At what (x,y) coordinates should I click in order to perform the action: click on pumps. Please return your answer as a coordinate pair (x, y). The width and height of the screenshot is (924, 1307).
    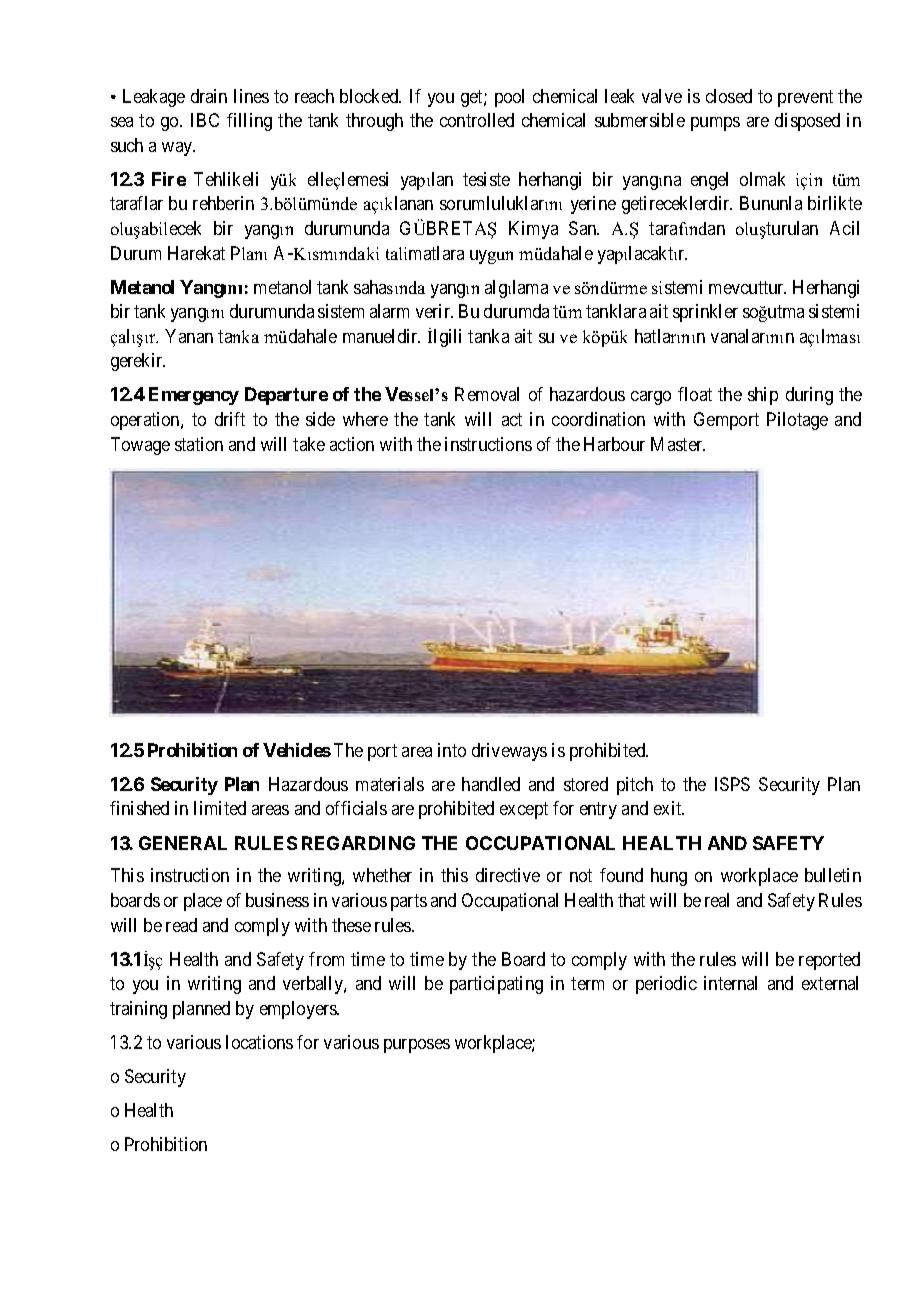
    Looking at the image, I should click on (715, 124).
